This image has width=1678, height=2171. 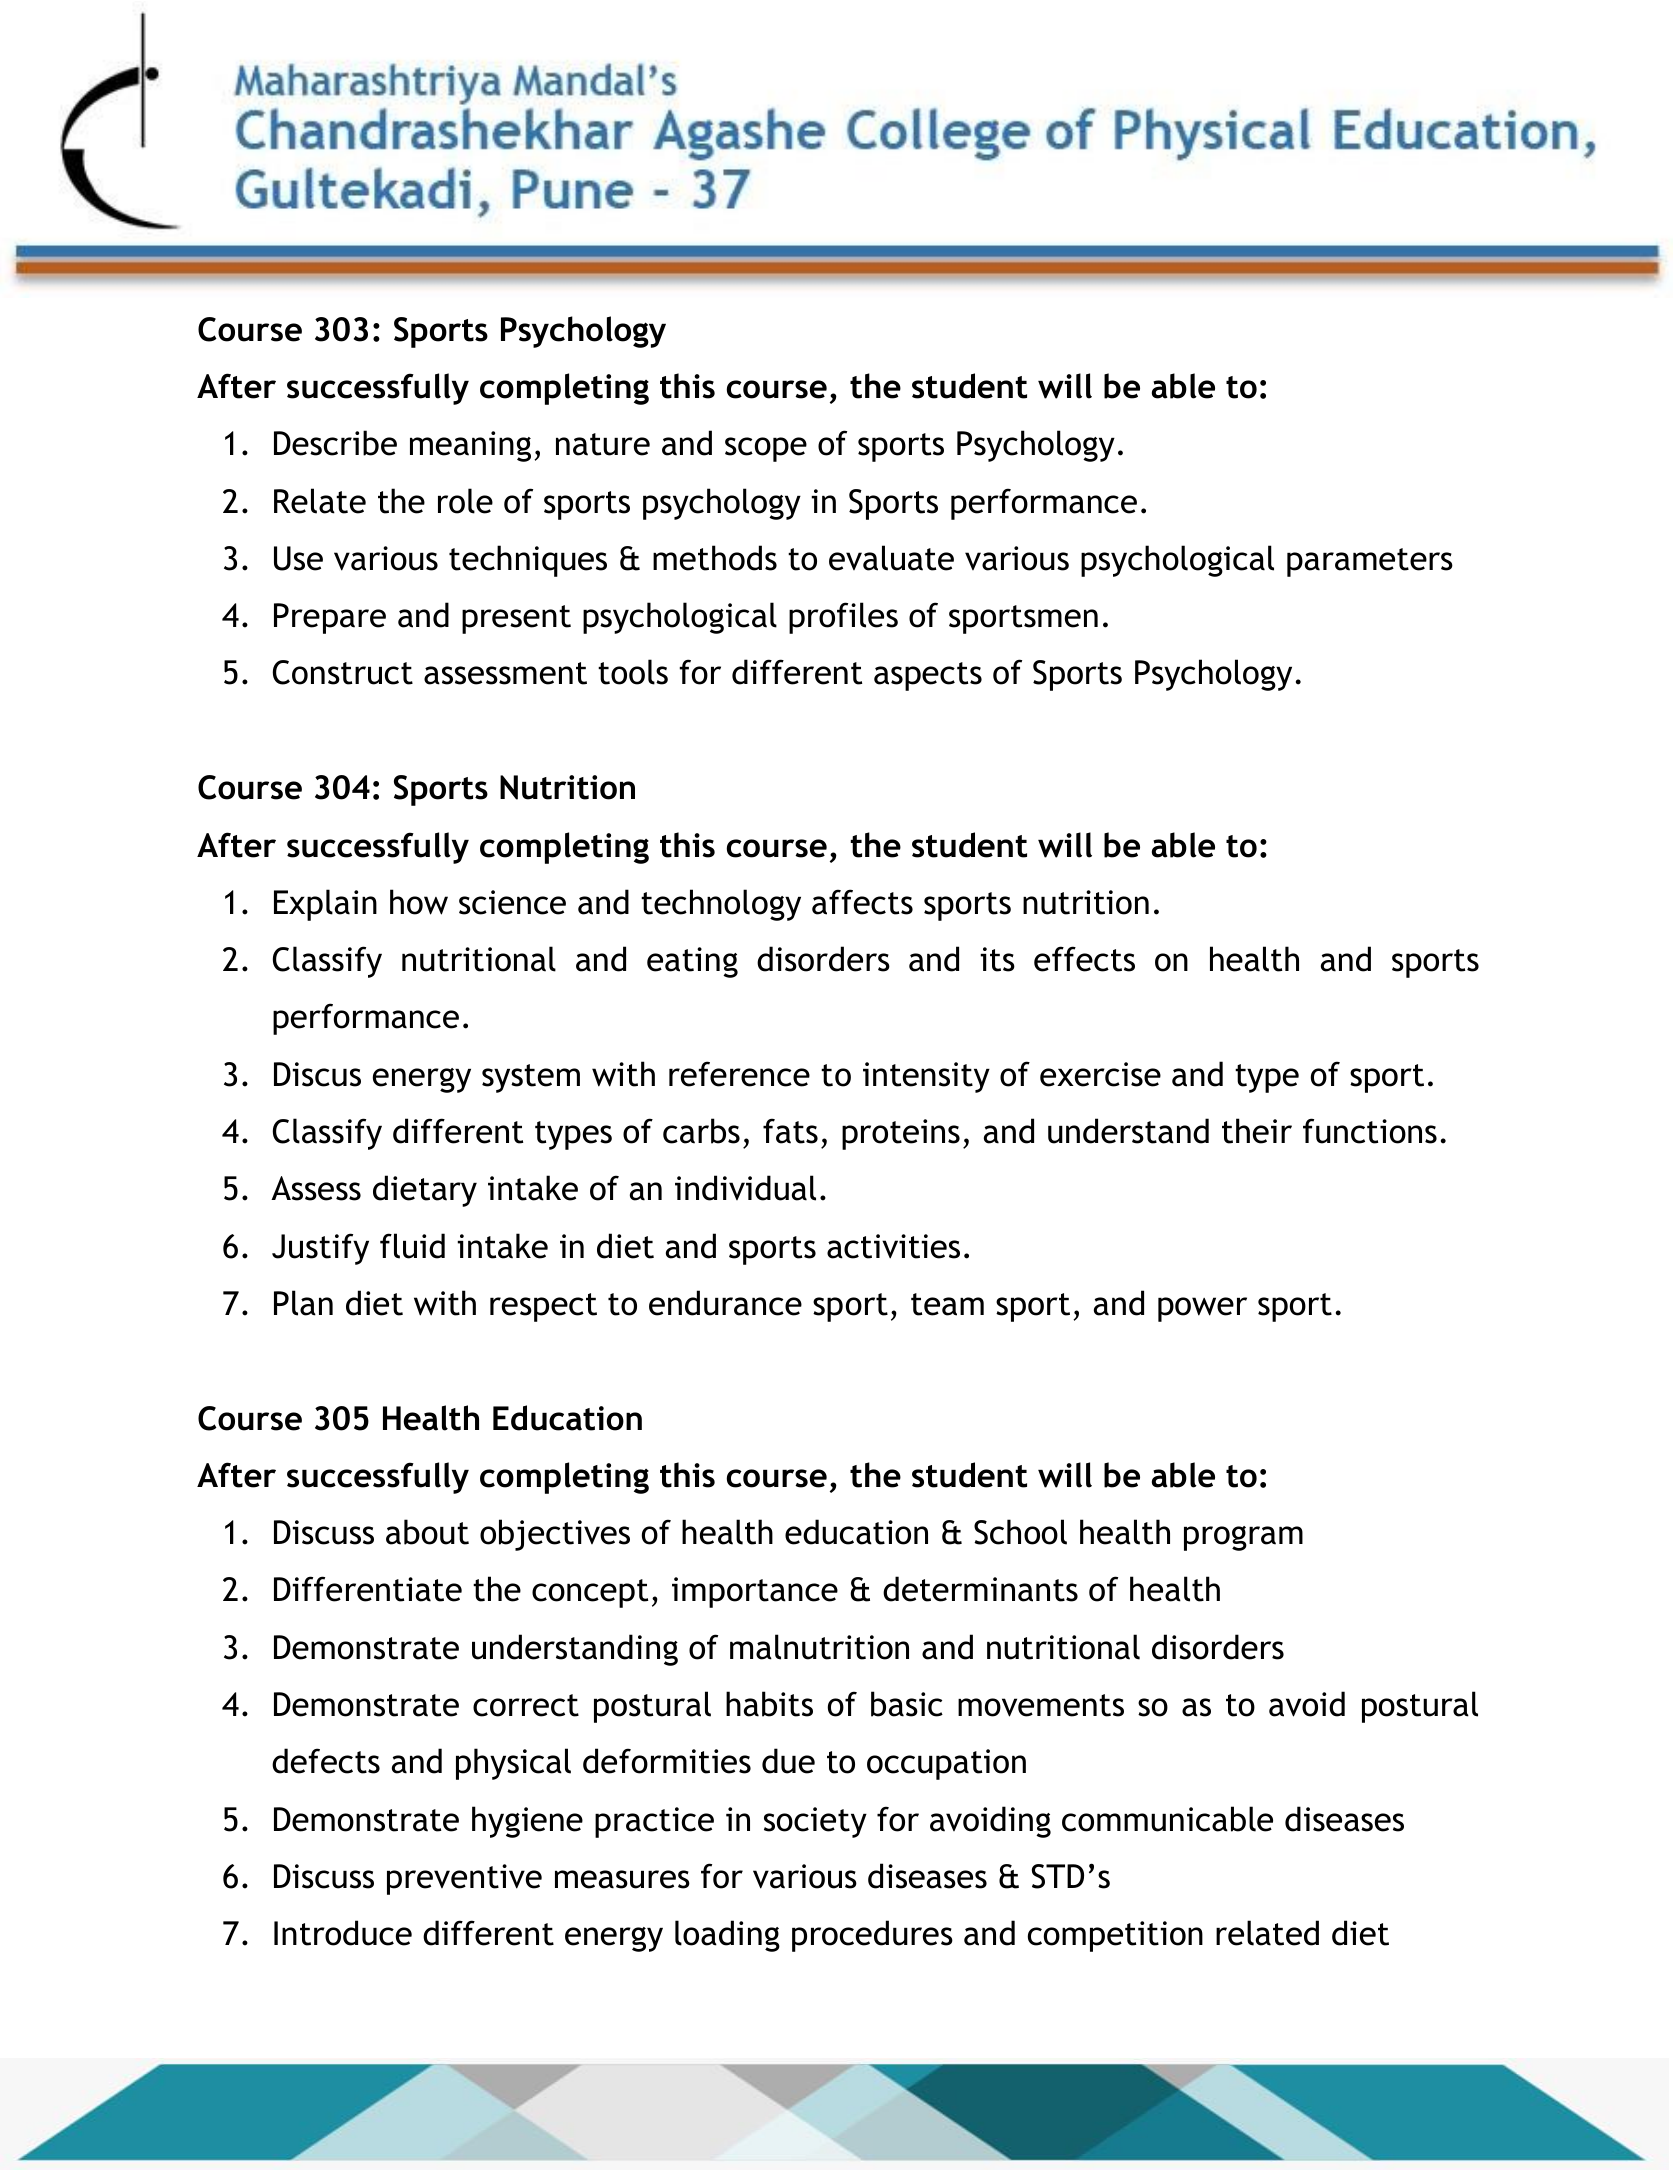 What do you see at coordinates (862, 902) in the image?
I see `affects` at bounding box center [862, 902].
